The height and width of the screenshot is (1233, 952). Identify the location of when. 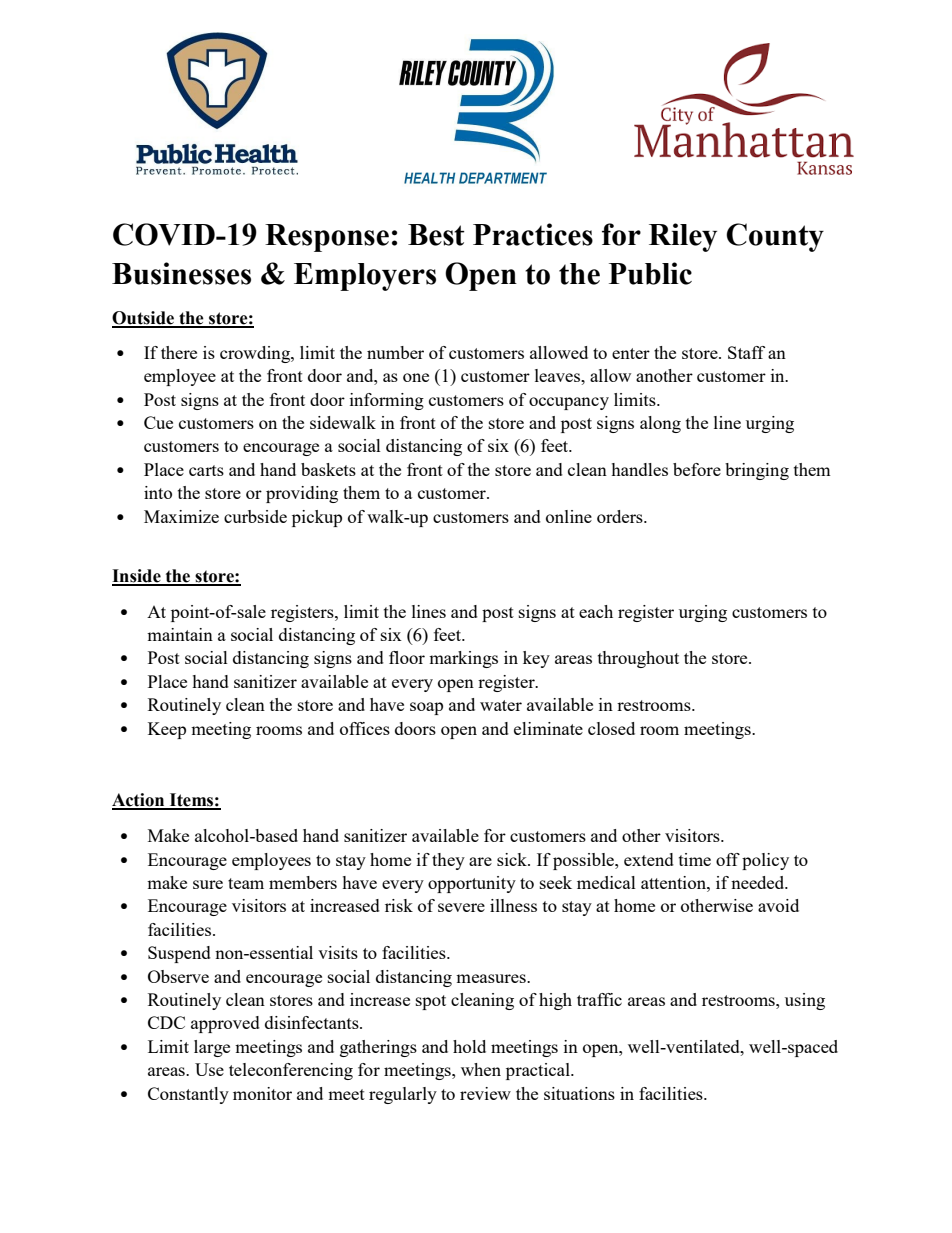
(481, 1069).
